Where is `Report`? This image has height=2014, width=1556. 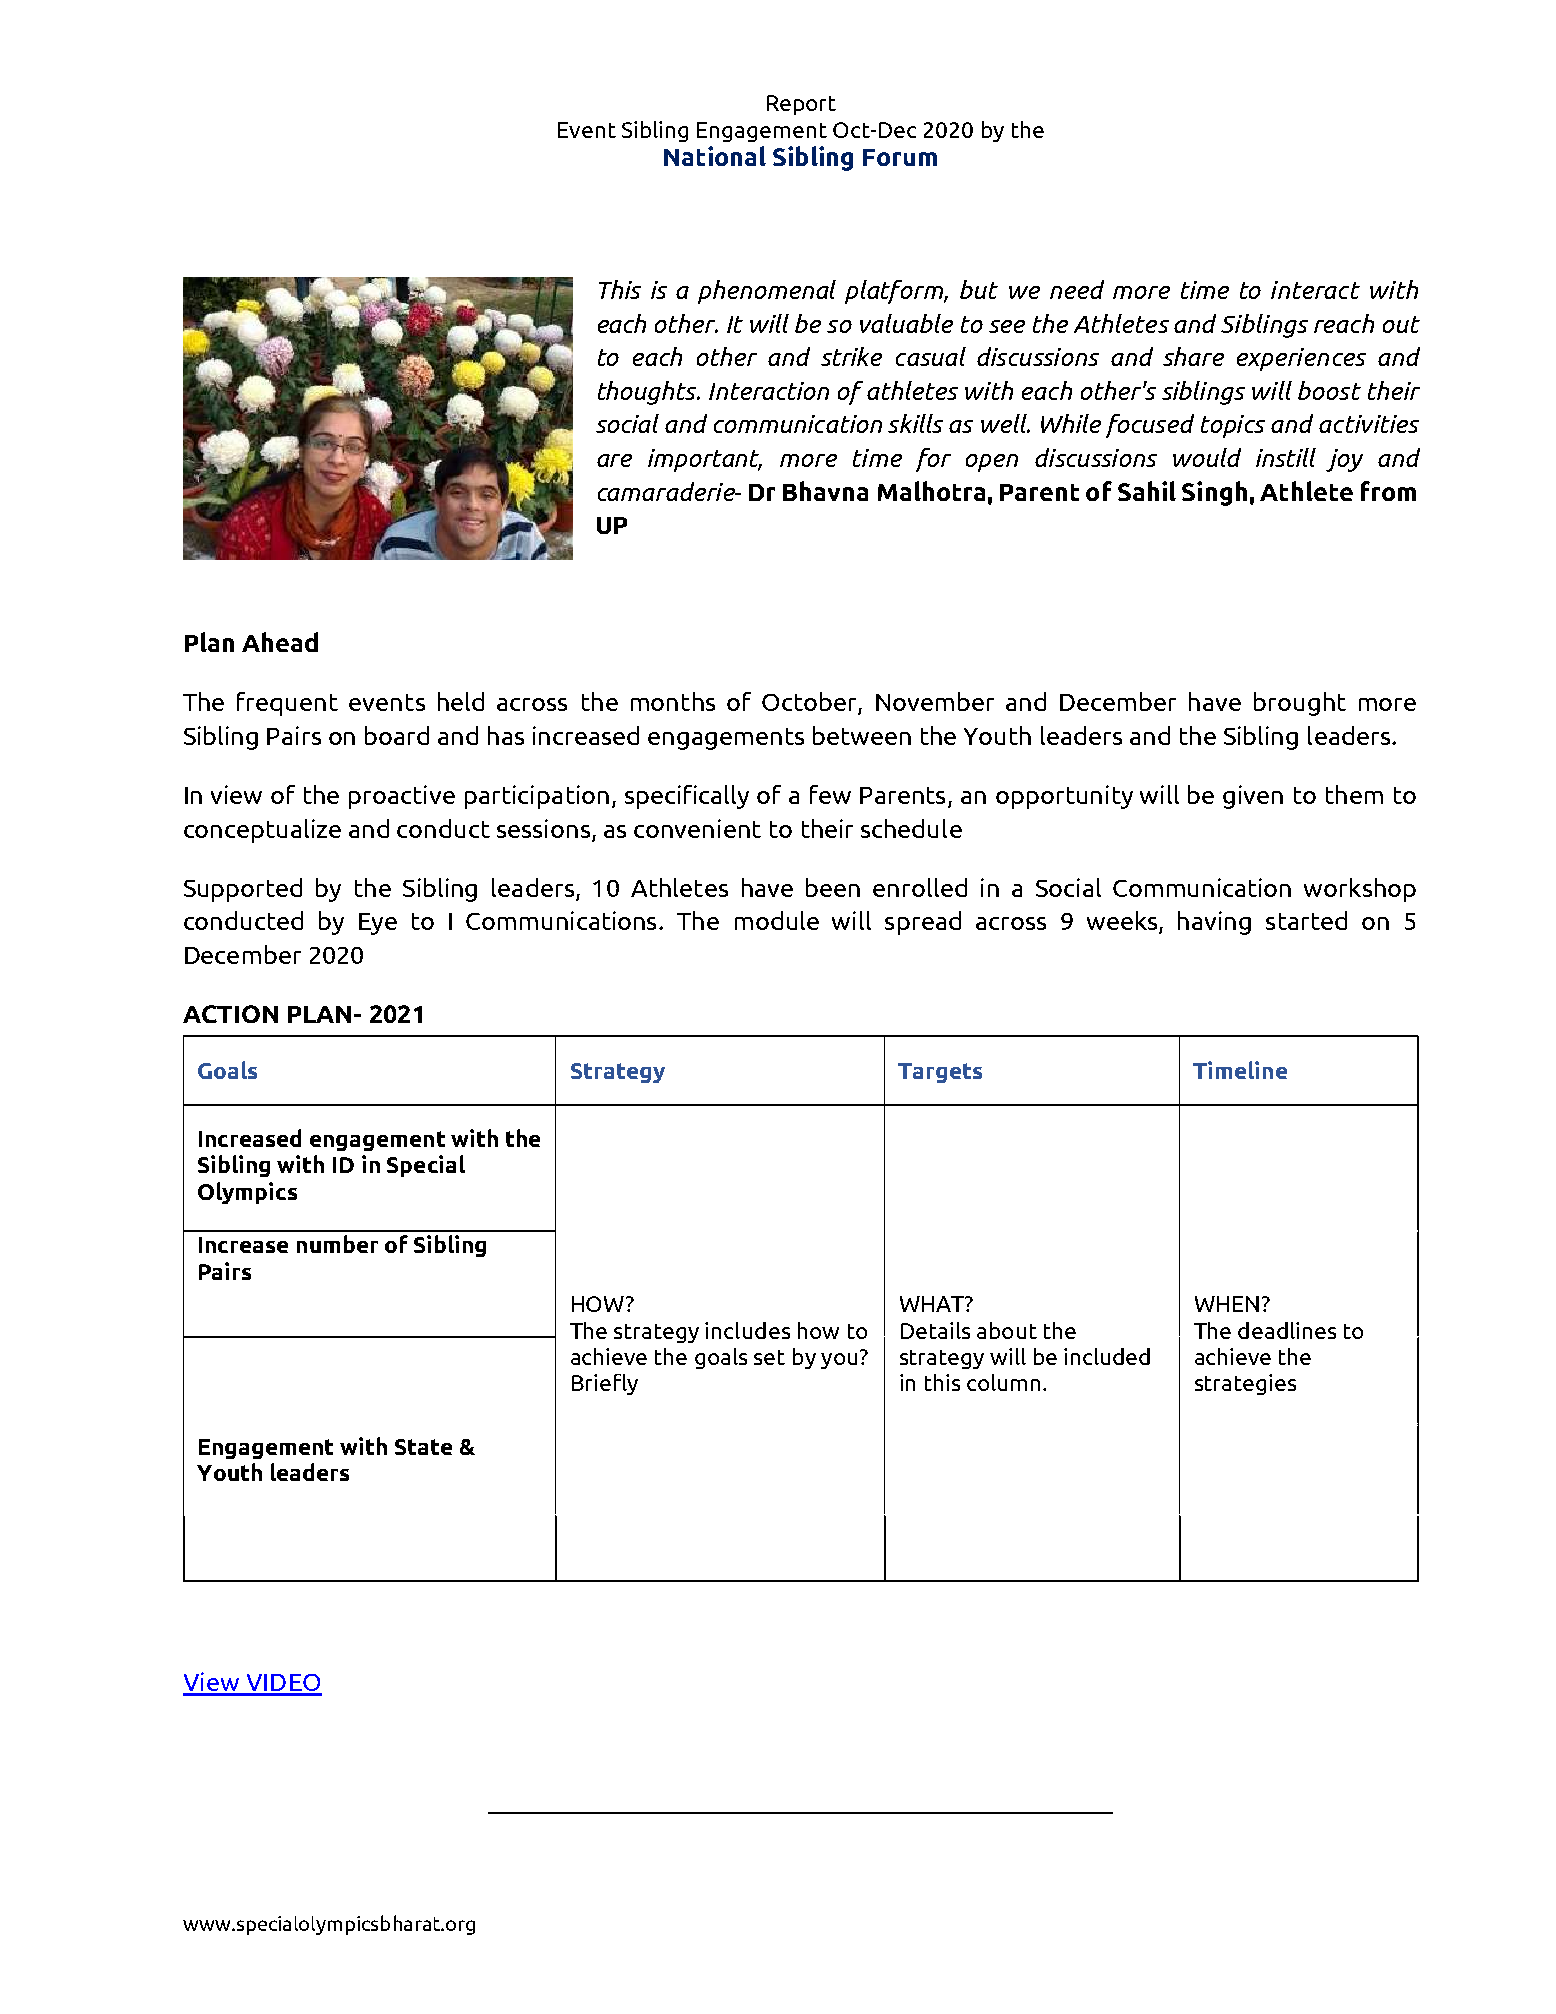
Report is located at coordinates (801, 105).
